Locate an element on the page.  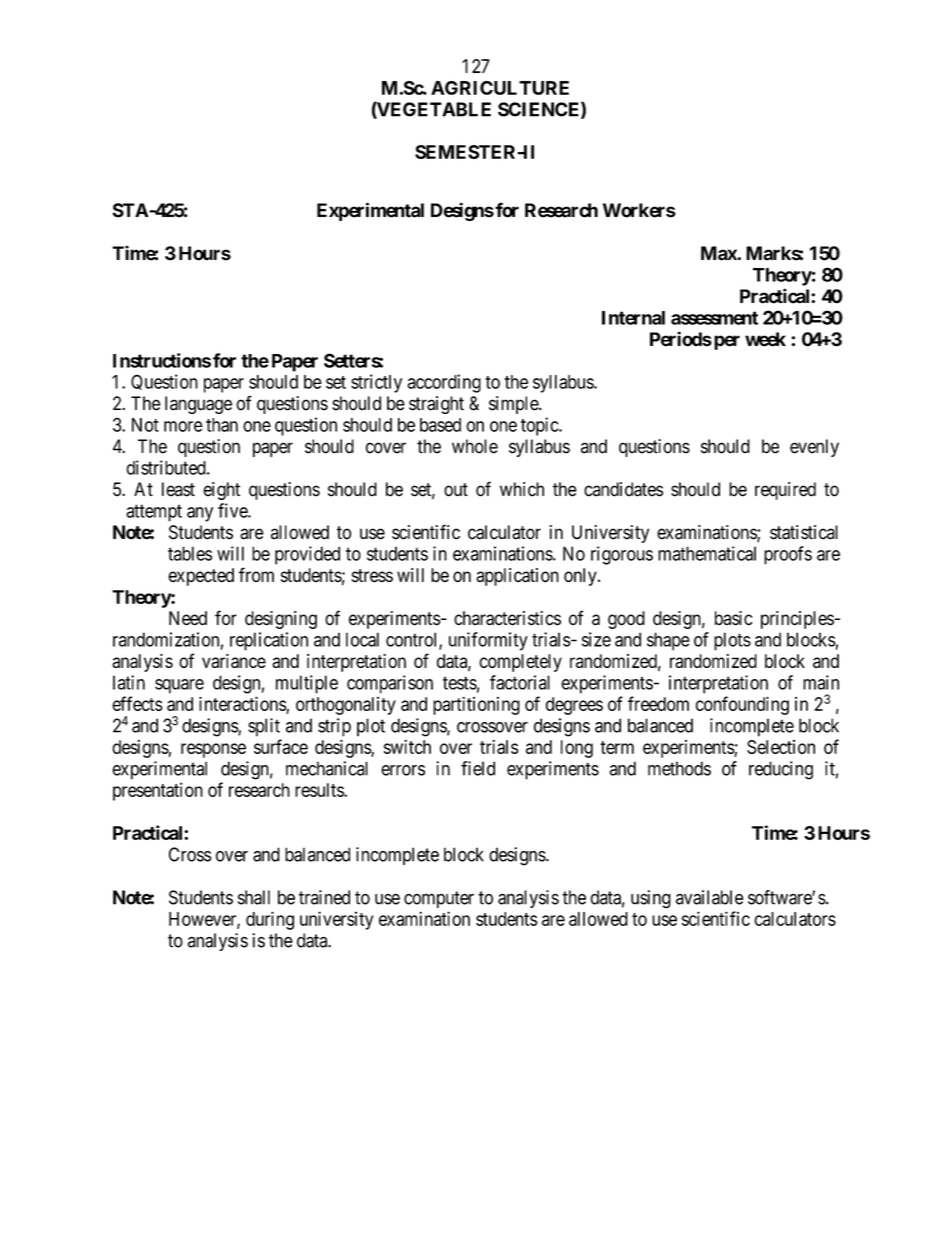
assessment is located at coordinates (714, 318).
